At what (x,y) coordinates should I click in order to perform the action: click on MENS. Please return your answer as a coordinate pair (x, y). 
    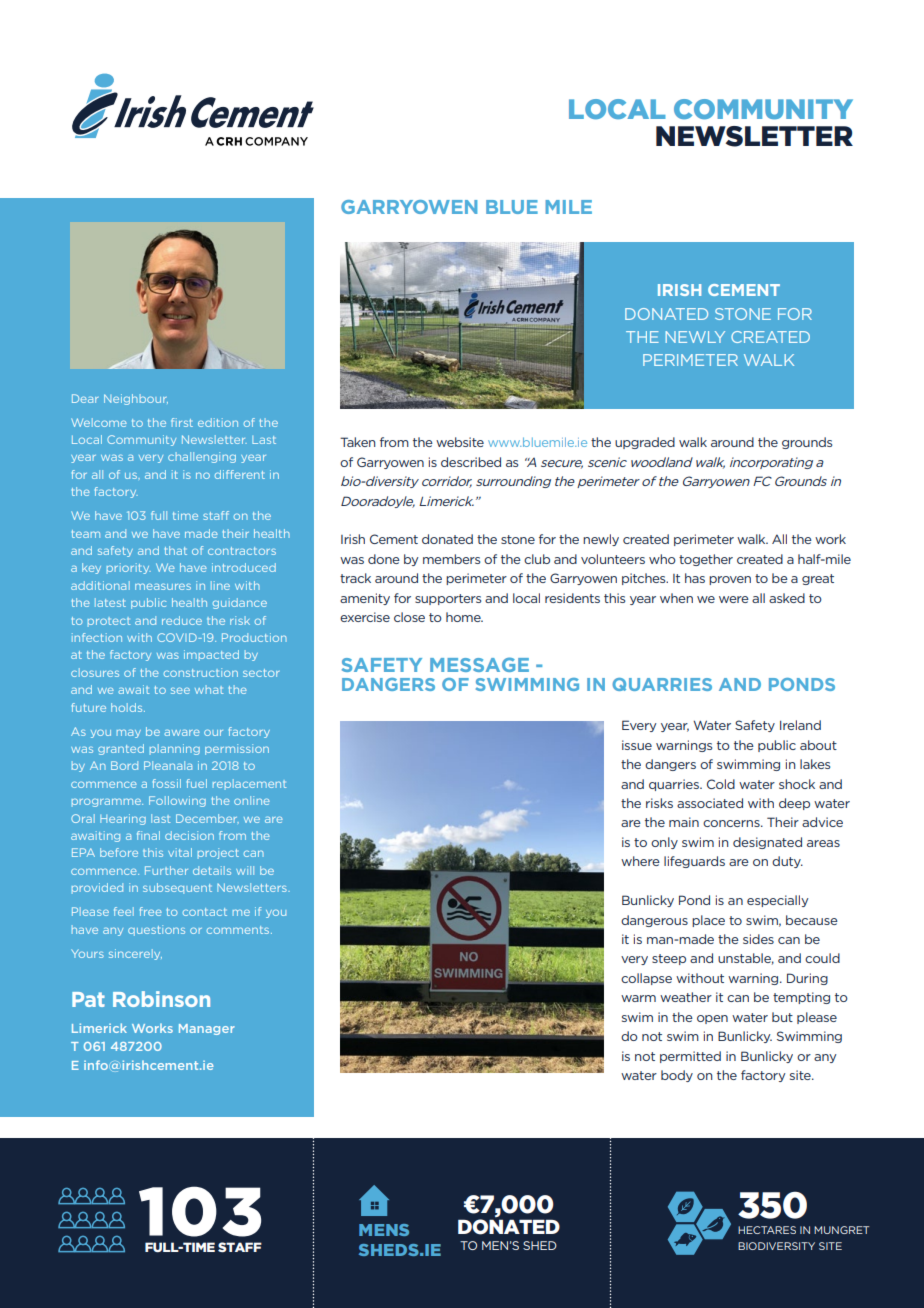
    Looking at the image, I should click on (384, 1230).
